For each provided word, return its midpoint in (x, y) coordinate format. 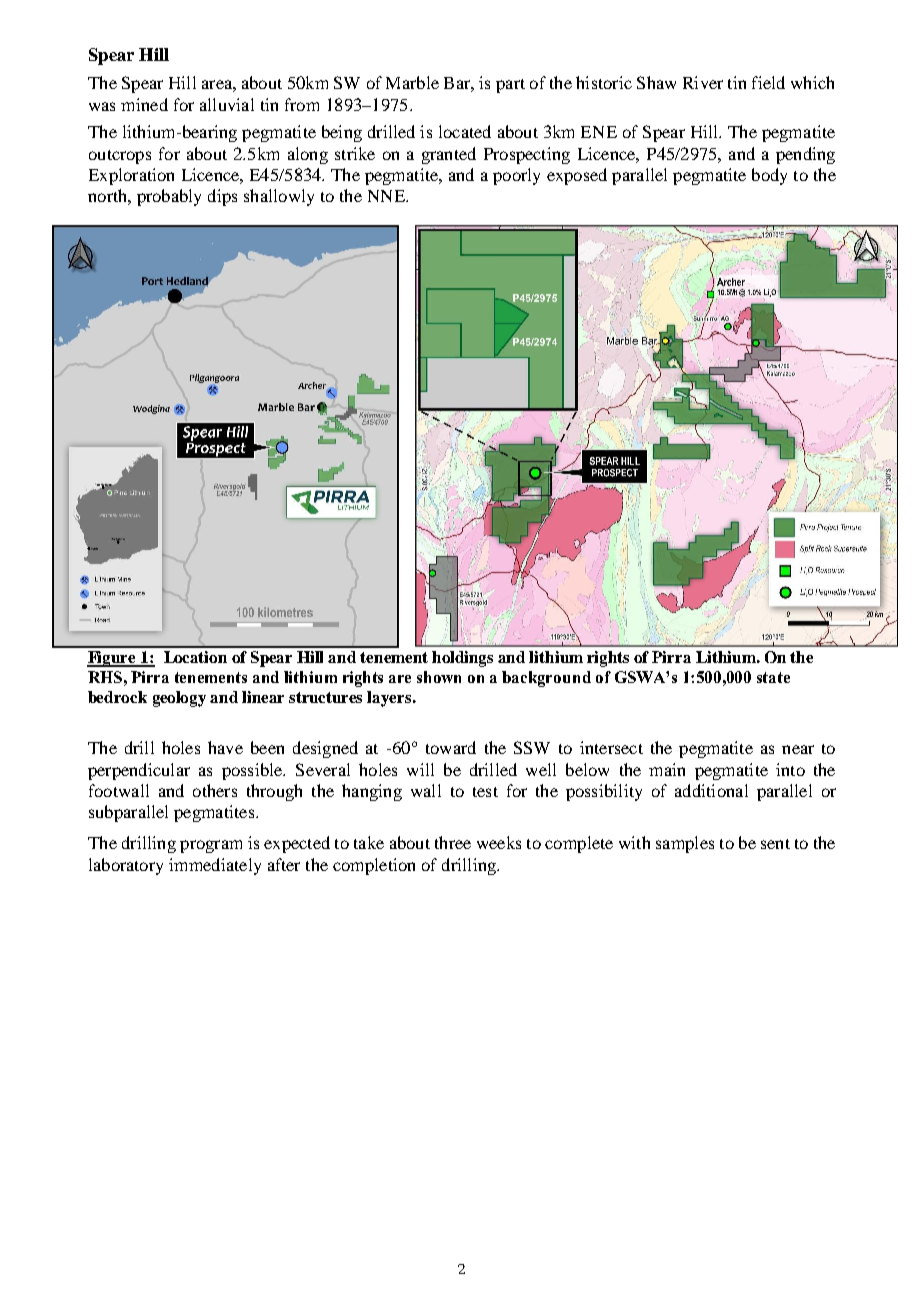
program (211, 846)
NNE (387, 196)
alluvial (227, 104)
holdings (462, 659)
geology (179, 699)
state (773, 677)
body (769, 176)
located (465, 131)
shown (439, 677)
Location (195, 657)
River (703, 82)
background (546, 679)
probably (169, 197)
